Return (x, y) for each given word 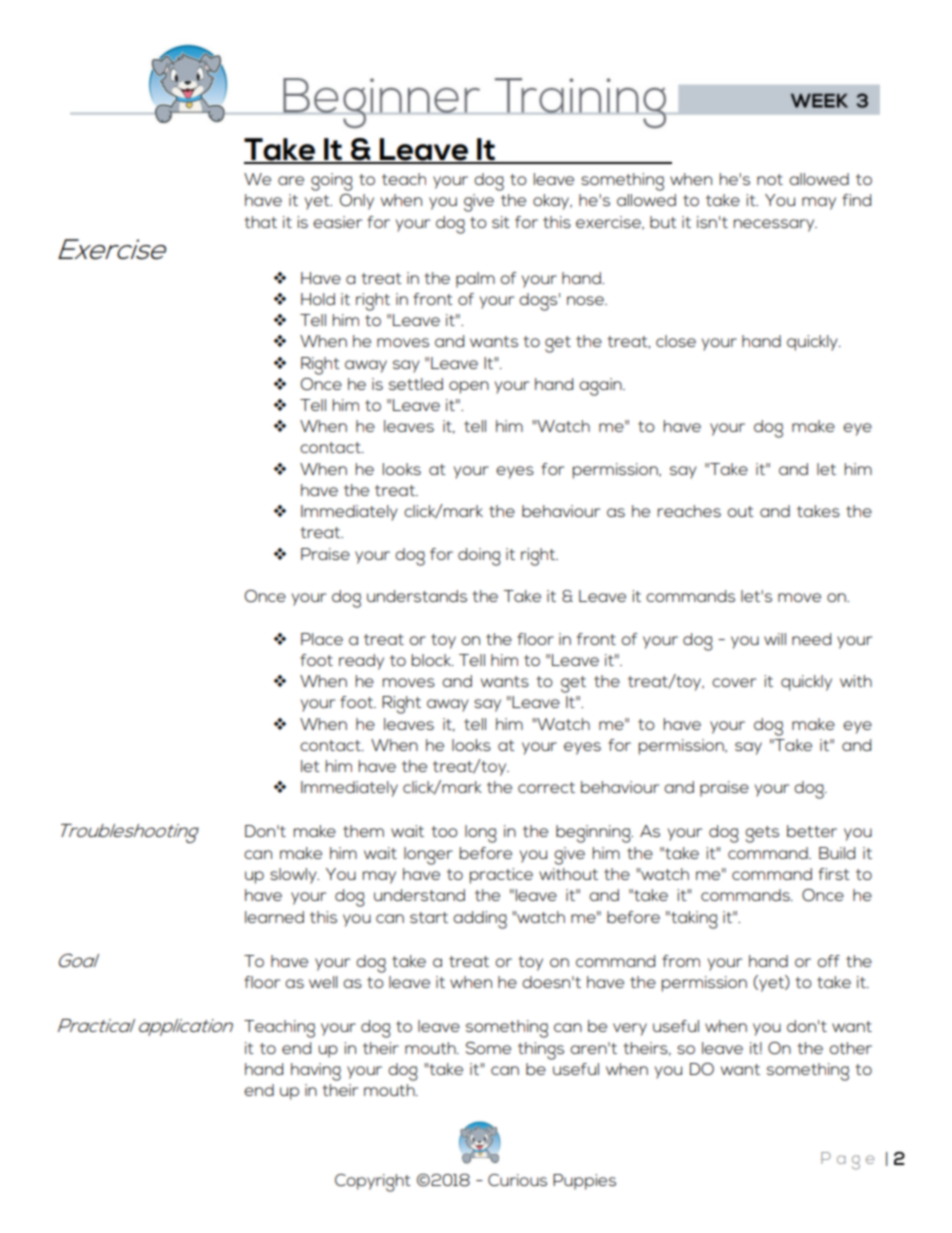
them (363, 831)
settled (416, 384)
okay (552, 202)
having (316, 1072)
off (828, 961)
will (775, 639)
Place (322, 639)
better (812, 831)
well (323, 982)
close (676, 341)
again (601, 387)
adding (480, 920)
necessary (775, 225)
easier (337, 222)
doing (479, 557)
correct (546, 787)
